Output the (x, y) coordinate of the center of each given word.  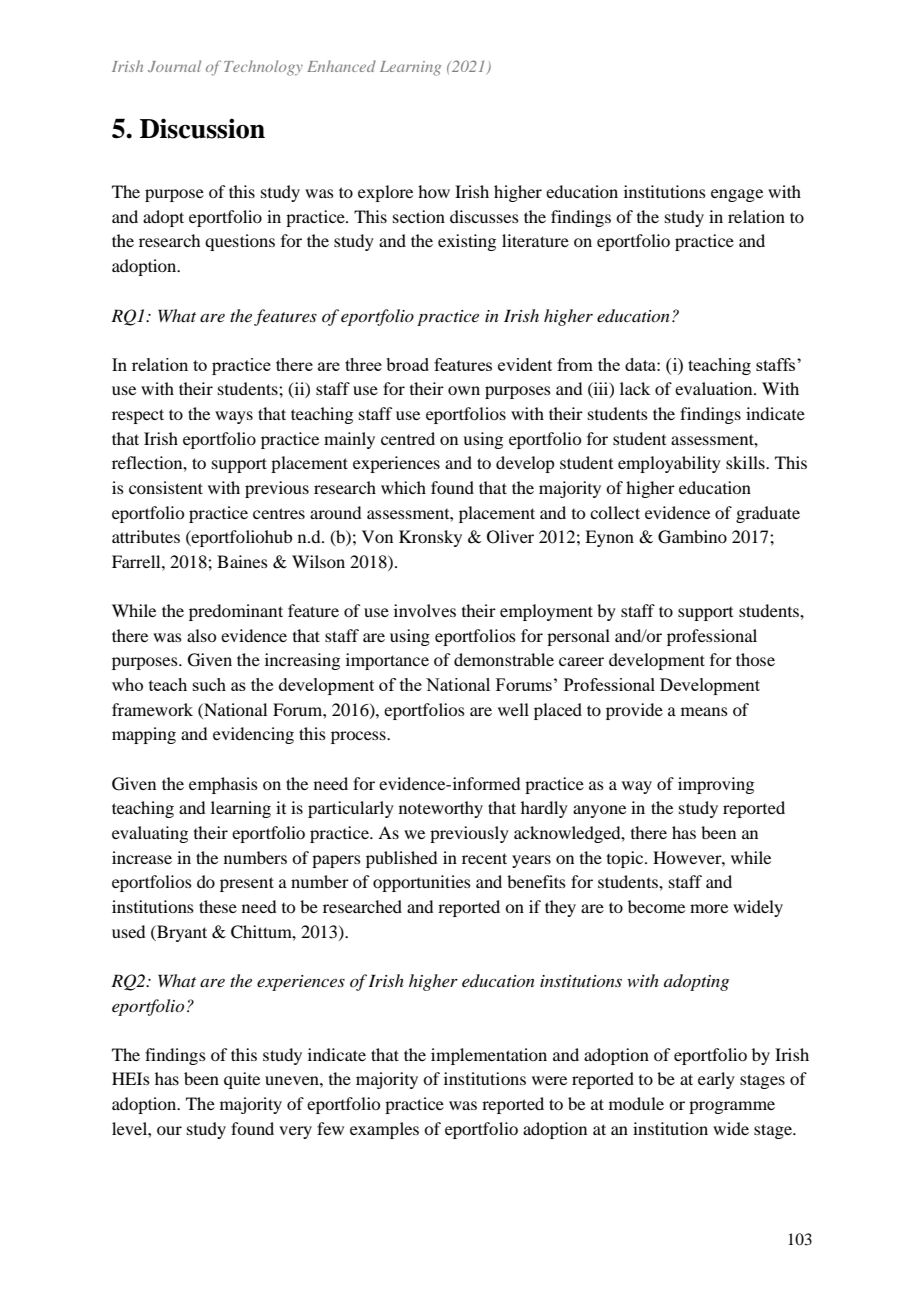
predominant (236, 612)
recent (484, 858)
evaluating (150, 834)
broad (407, 364)
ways (234, 417)
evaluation (715, 388)
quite (242, 1080)
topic (626, 859)
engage (737, 195)
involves (425, 610)
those (755, 659)
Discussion (202, 128)
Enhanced (341, 66)
